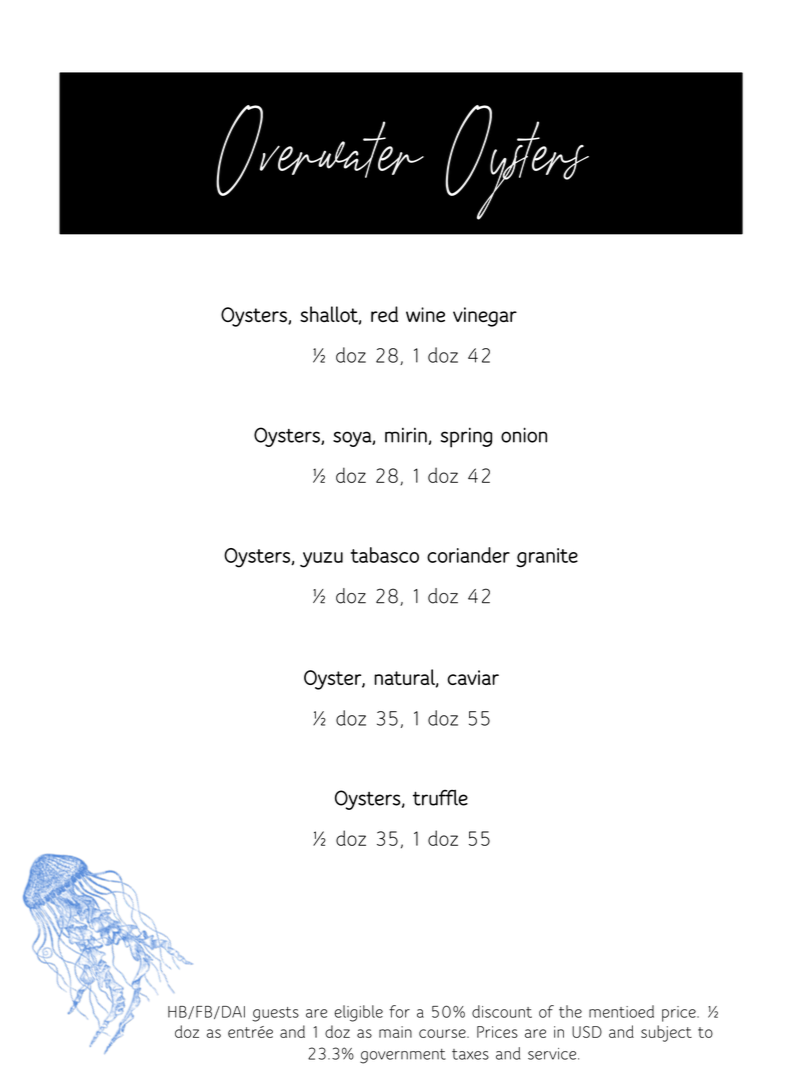 The image size is (796, 1081). I want to click on soya, so click(353, 439).
